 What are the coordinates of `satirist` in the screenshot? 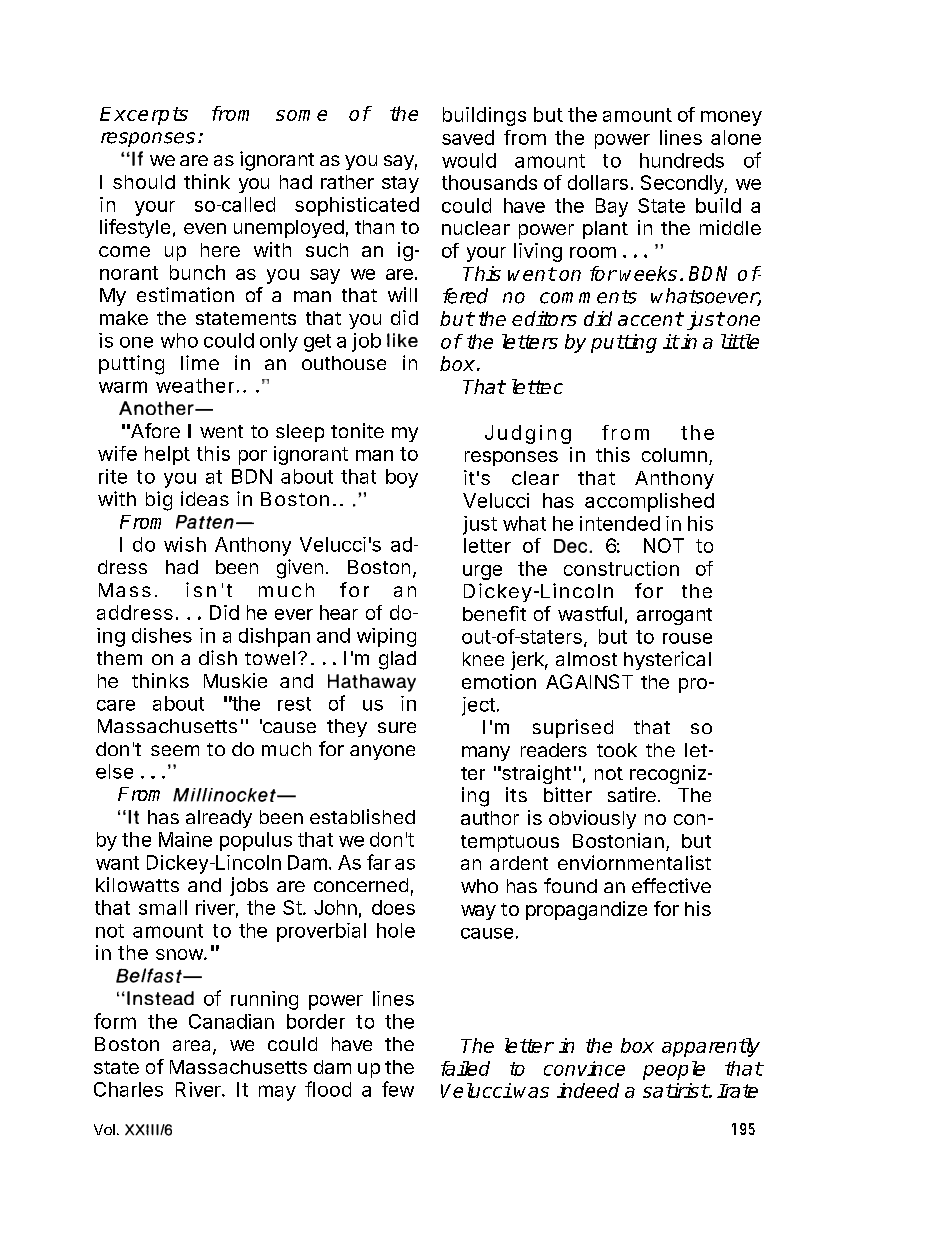 It's located at (676, 1090).
